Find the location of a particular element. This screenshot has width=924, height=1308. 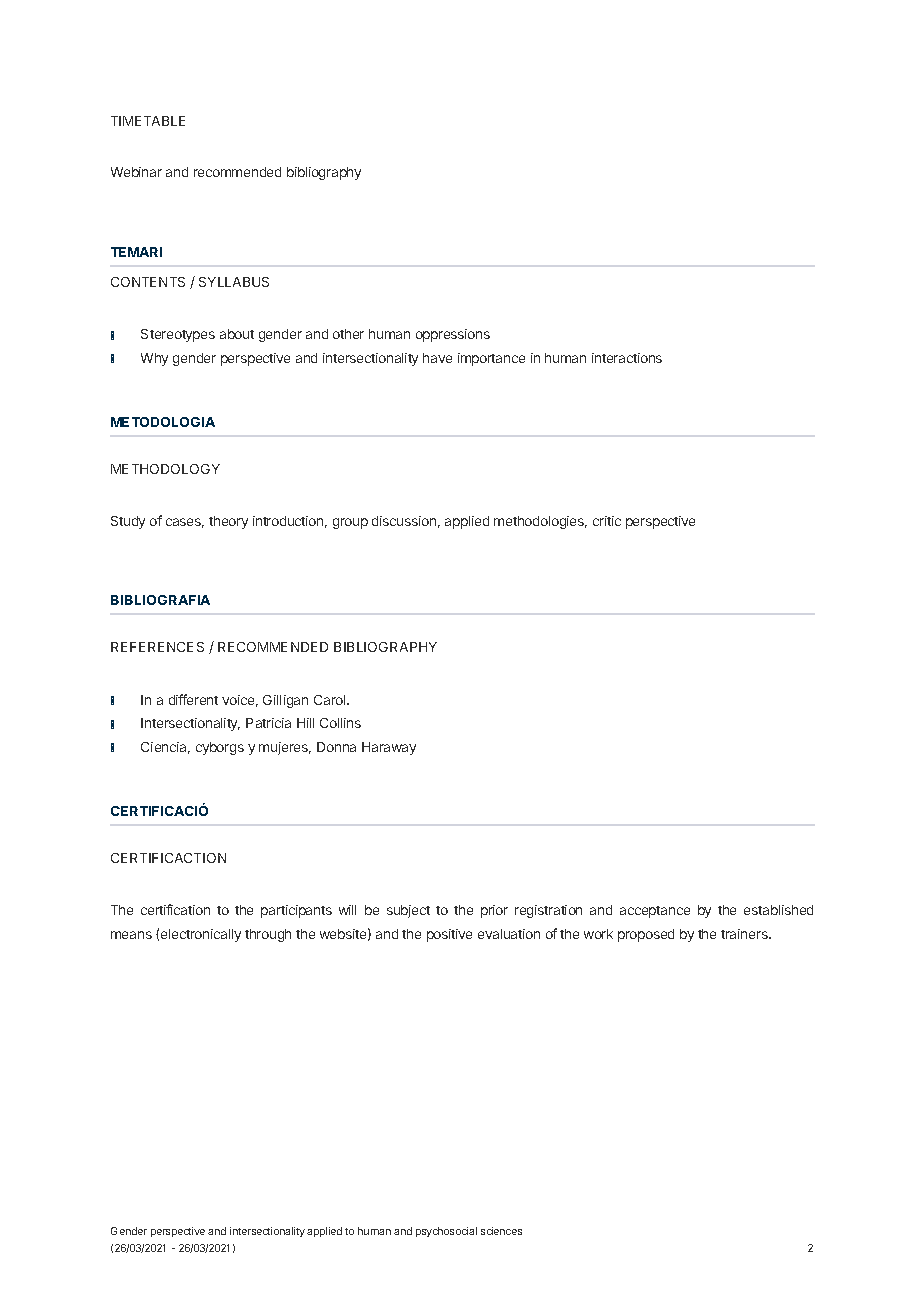

interactions is located at coordinates (627, 358).
